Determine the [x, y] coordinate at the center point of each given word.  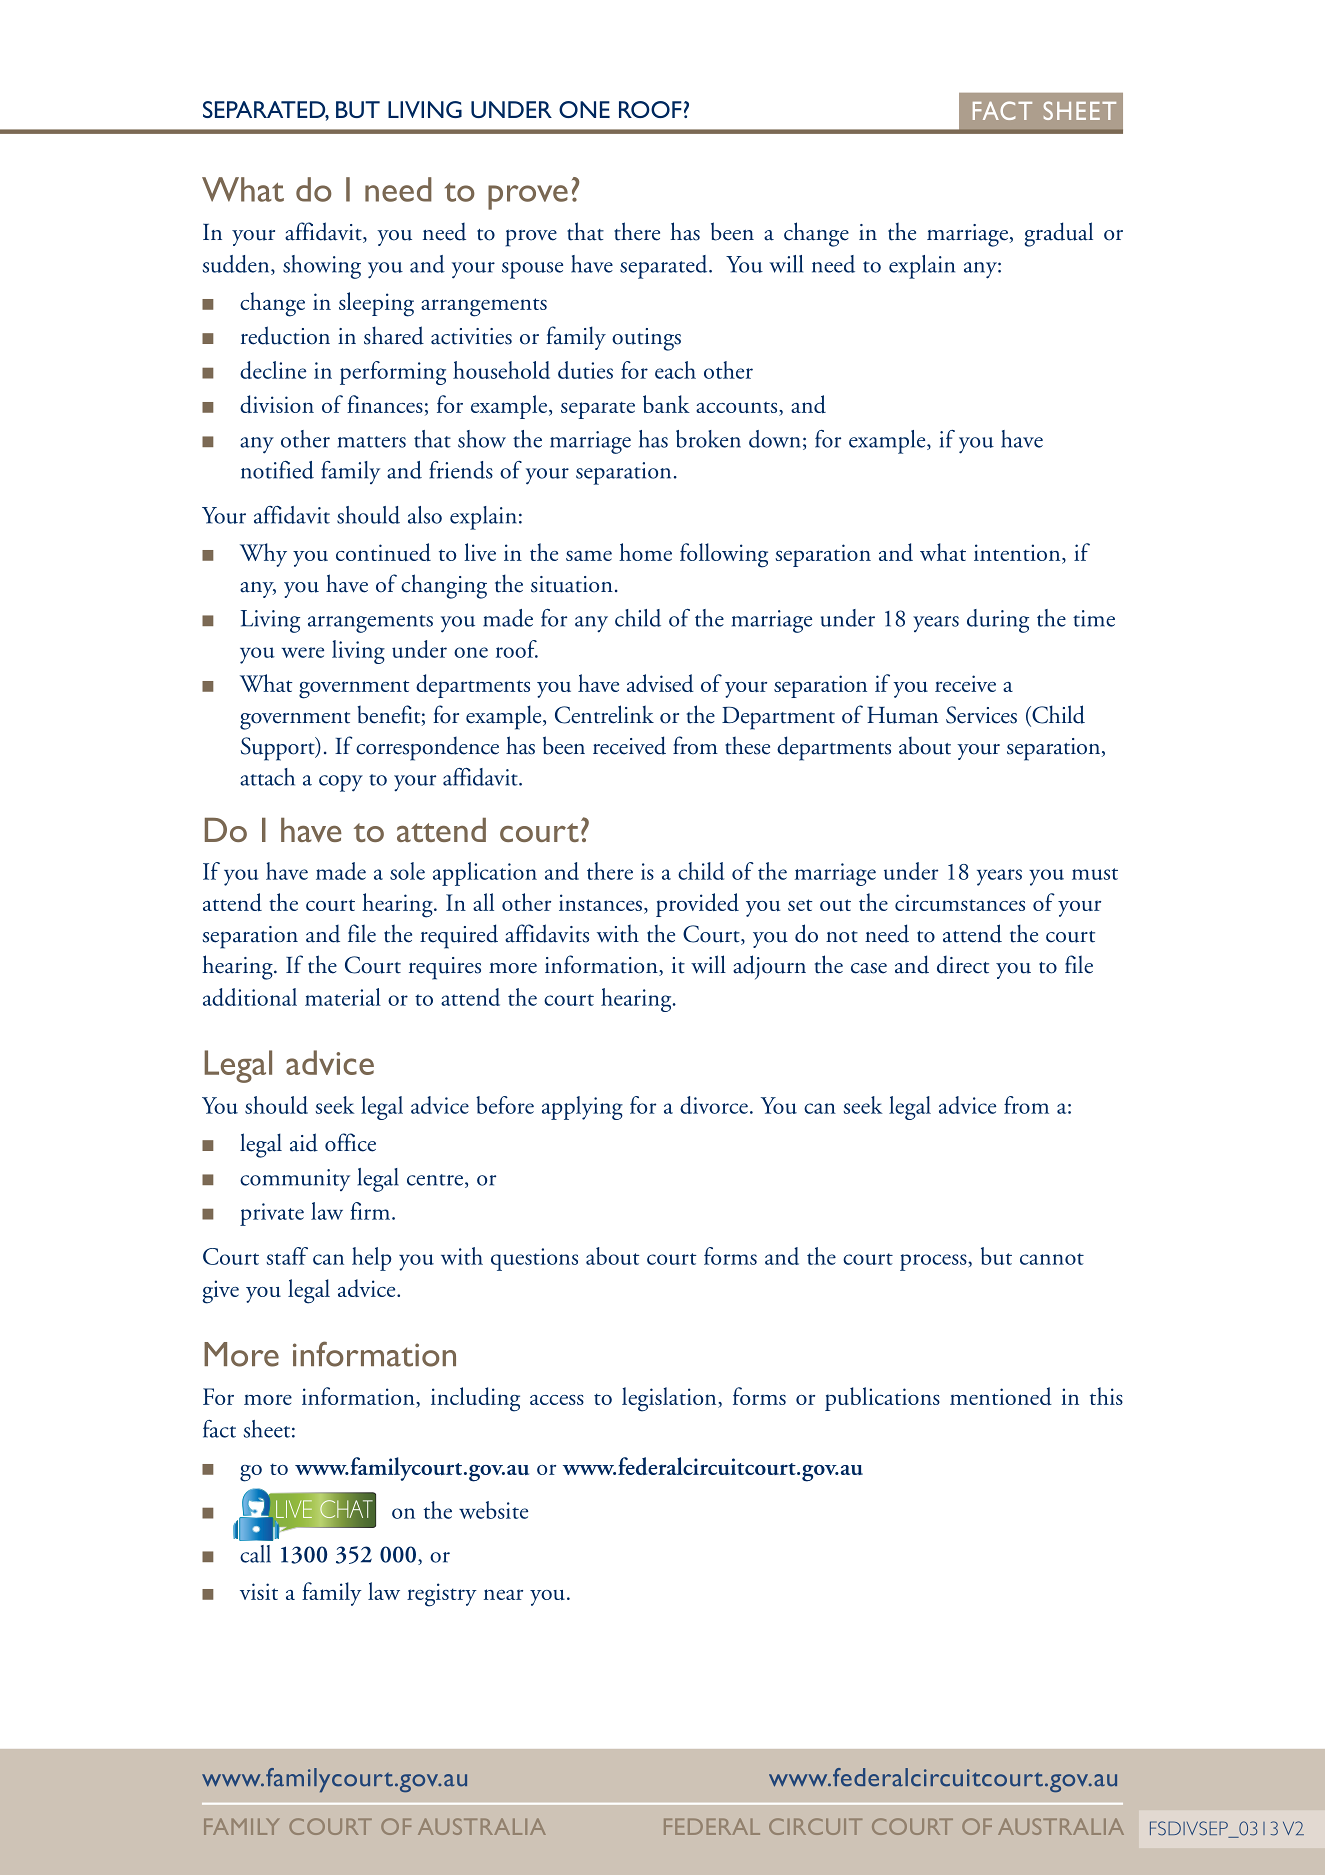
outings [646, 339]
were [302, 652]
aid [304, 1142]
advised [660, 683]
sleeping [376, 304]
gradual [1059, 234]
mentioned [1001, 1396]
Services [981, 715]
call [255, 1554]
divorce [714, 1105]
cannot [1052, 1259]
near [503, 1594]
